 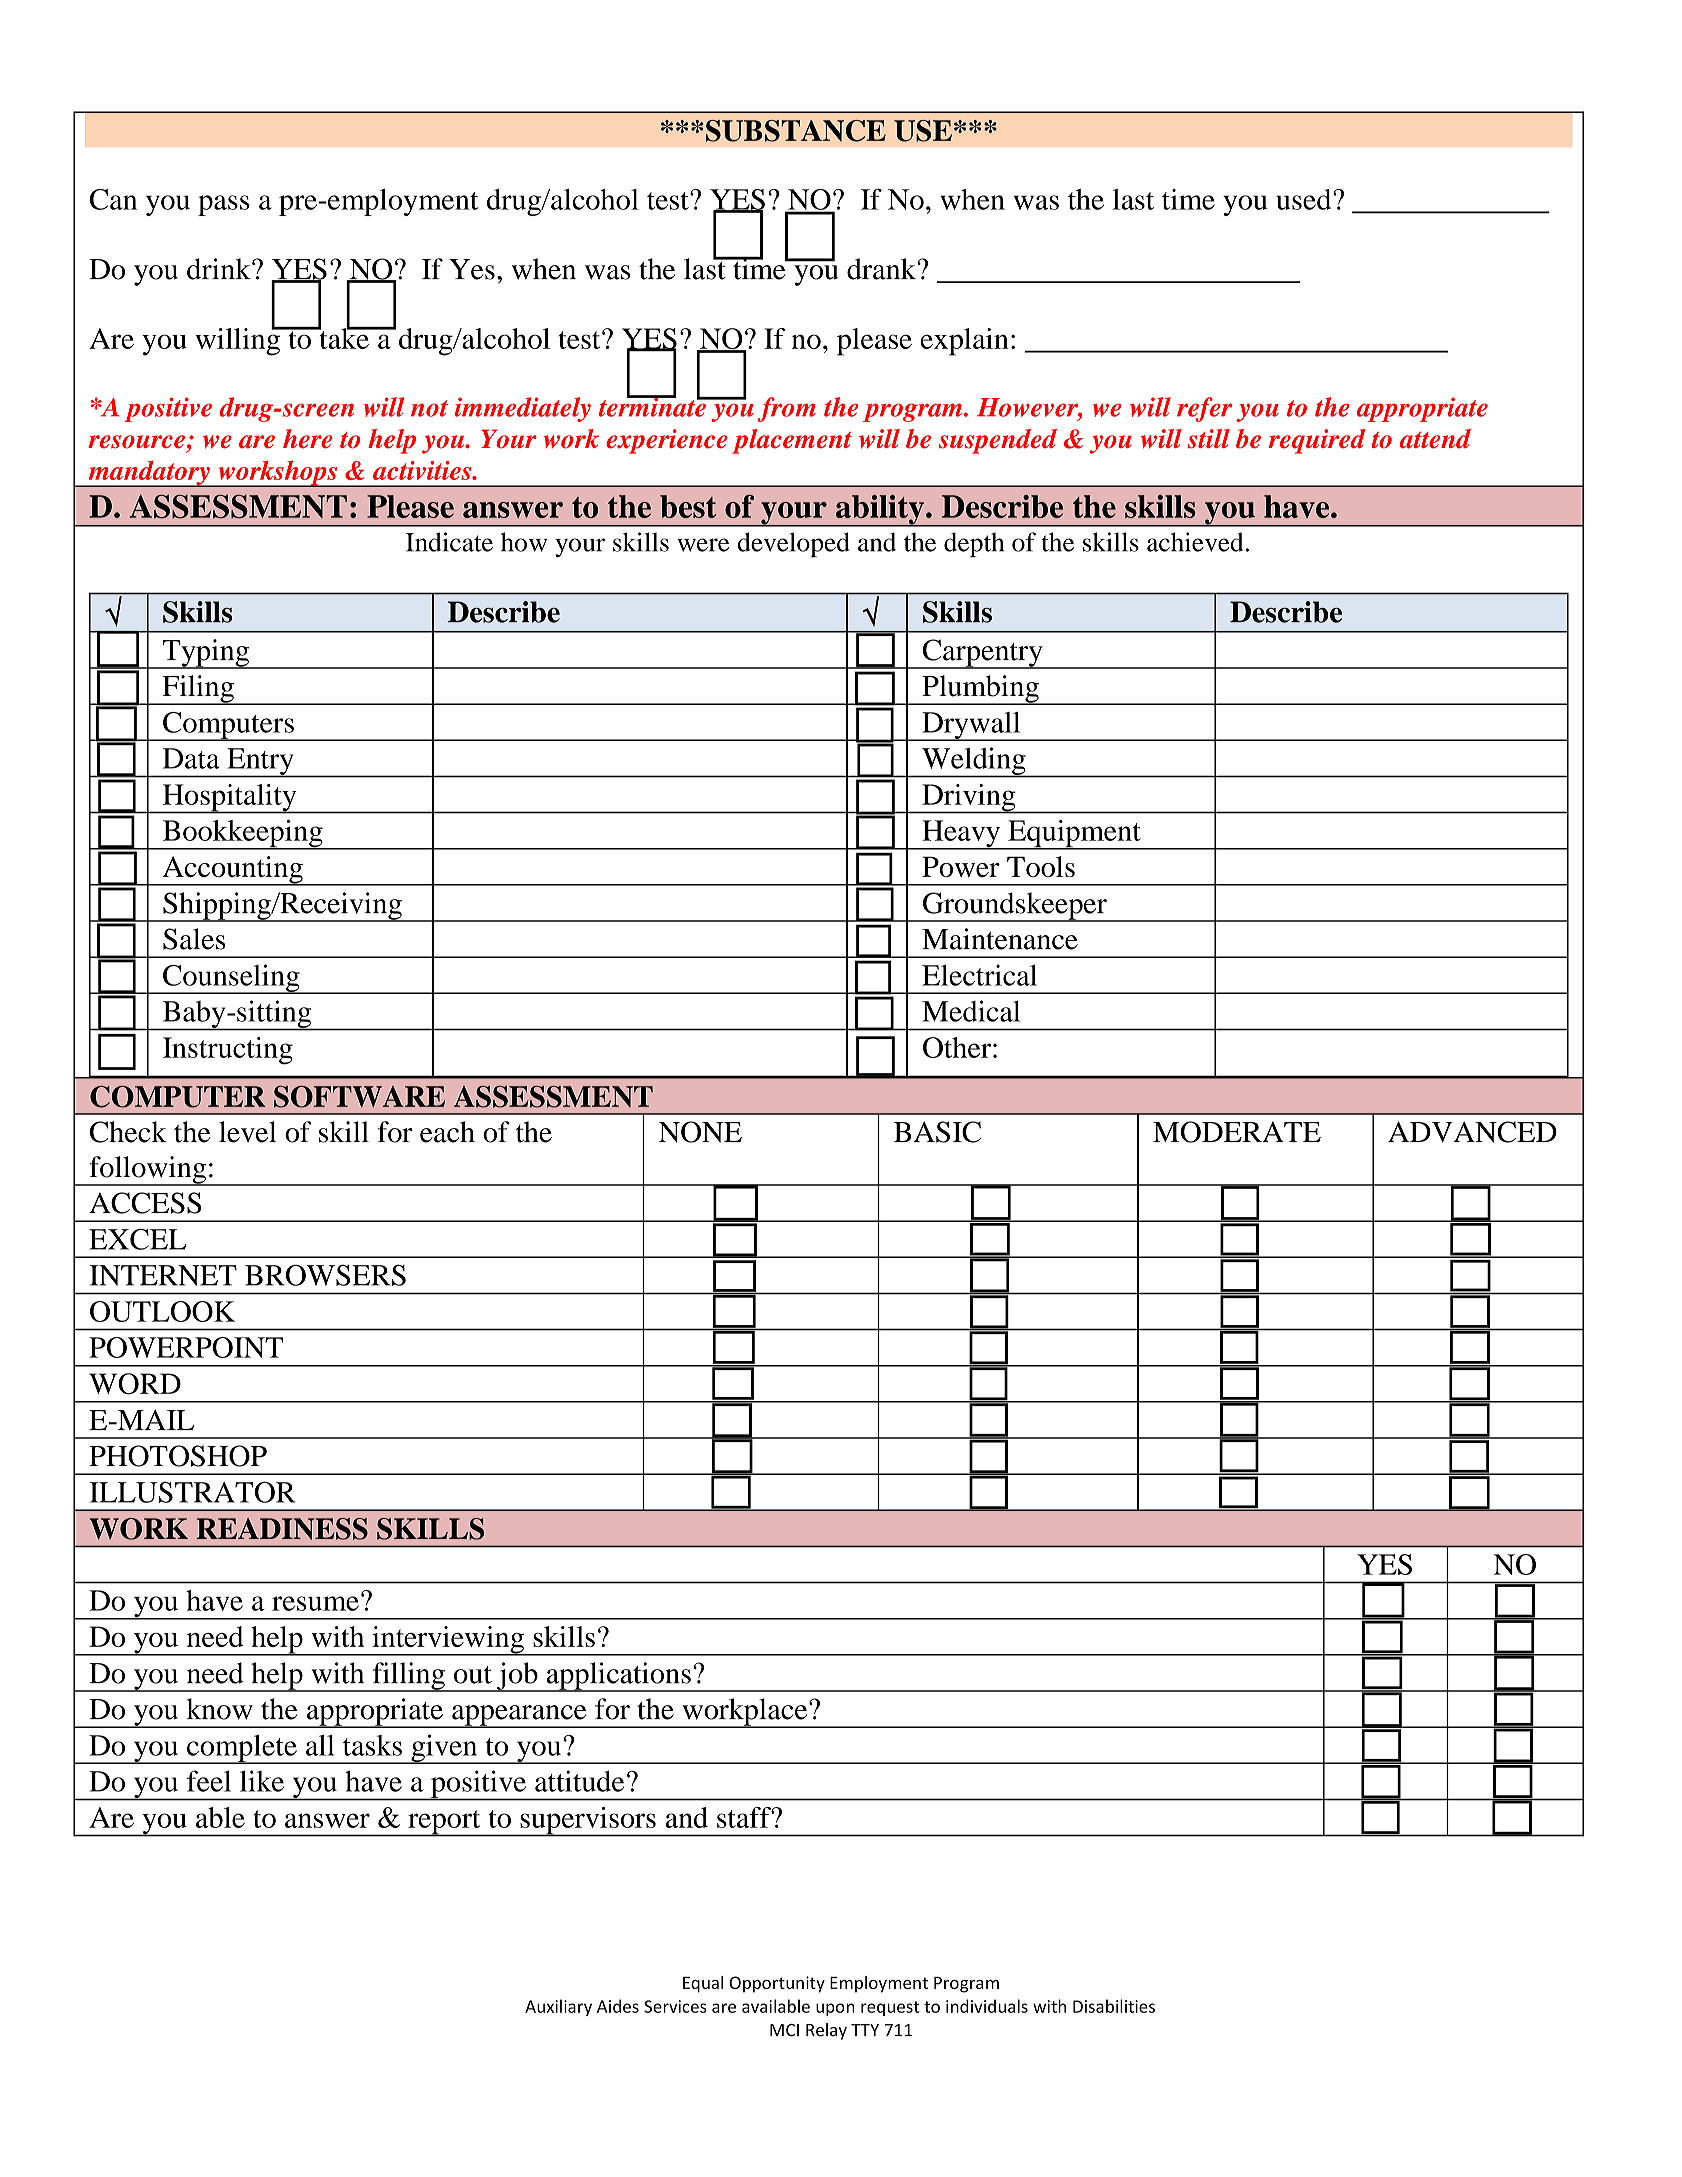 I want to click on SUBSTANCE, so click(x=796, y=131).
